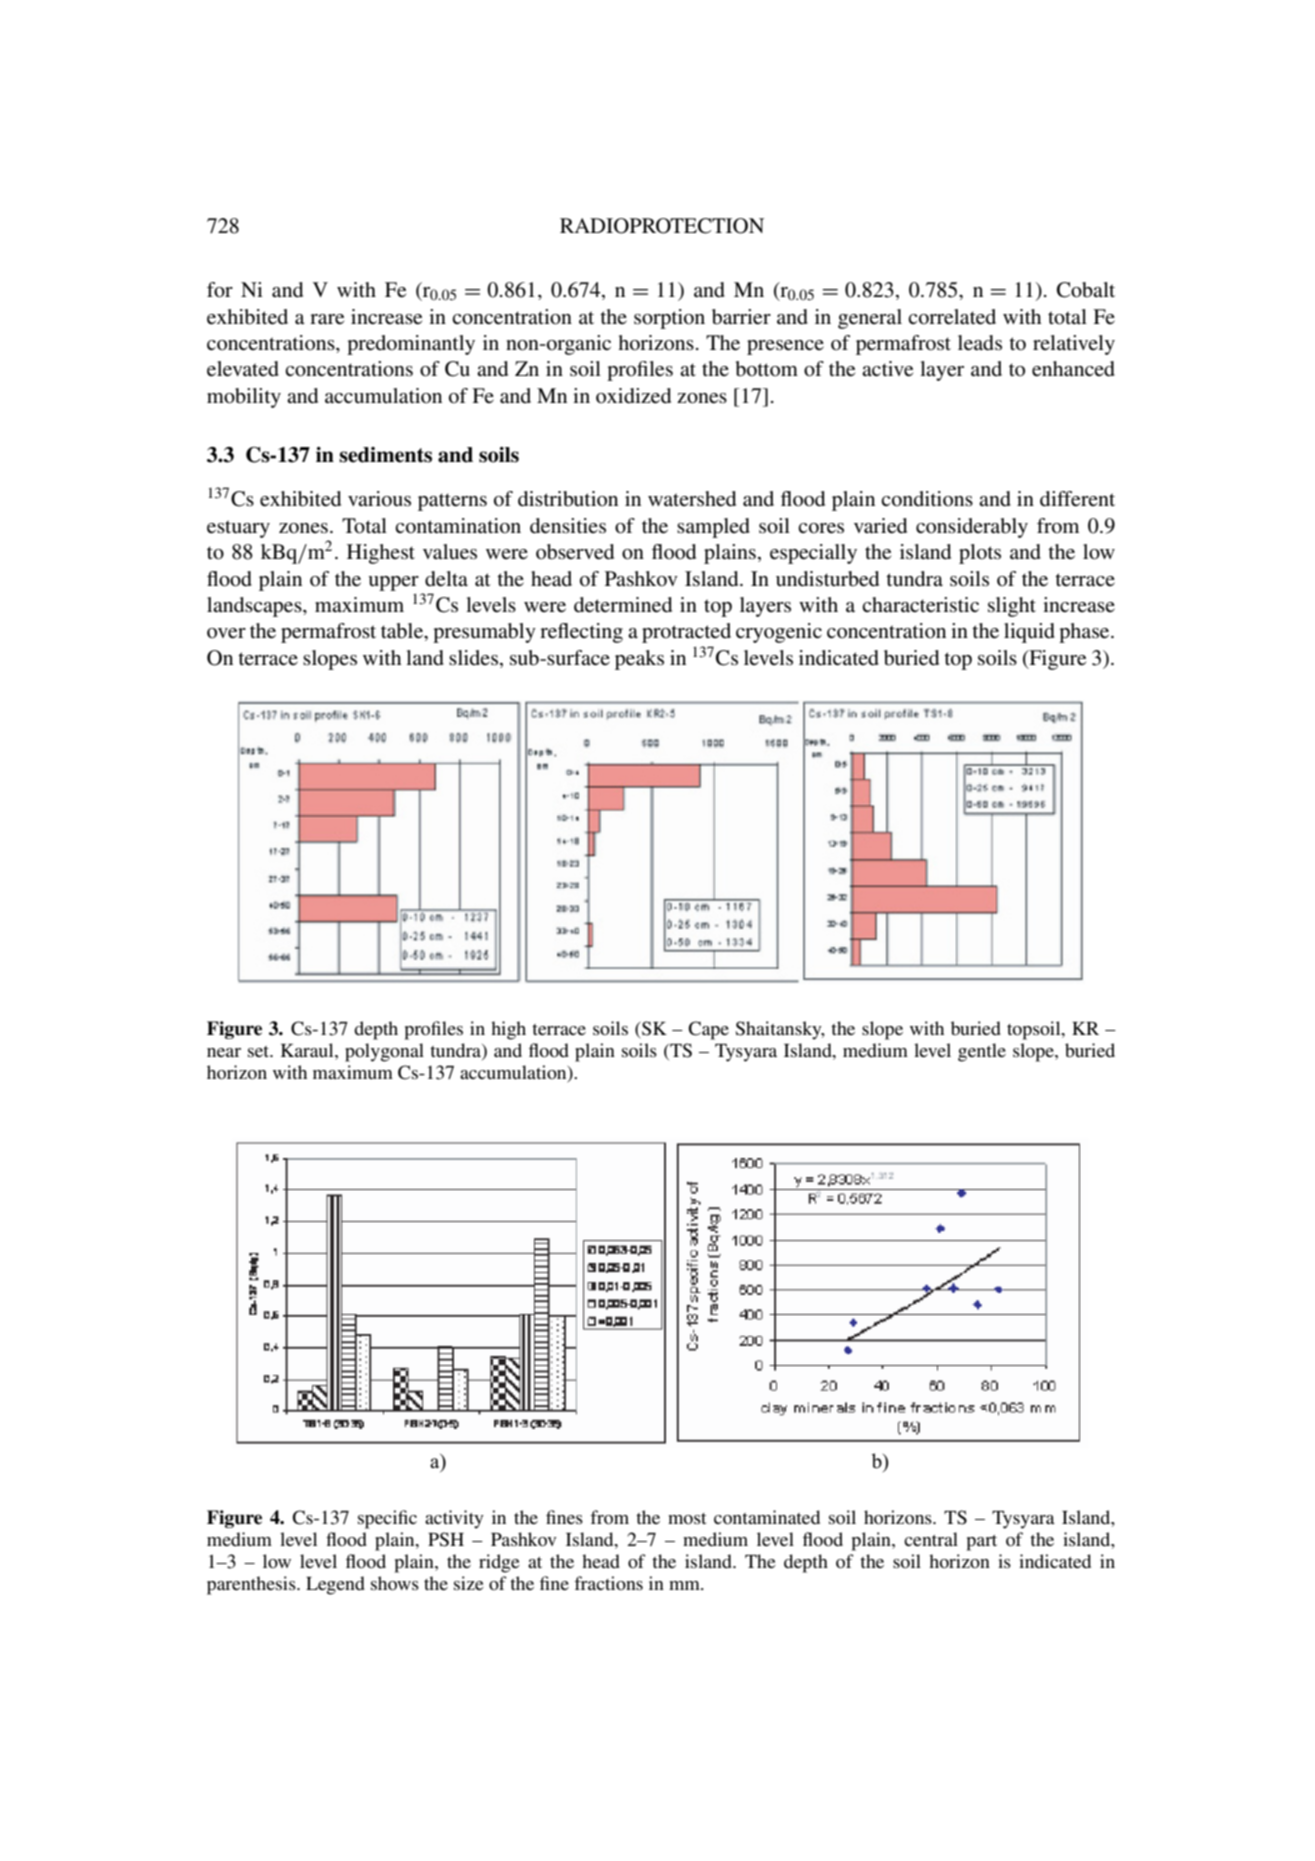 This document has width=1315, height=1861. What do you see at coordinates (980, 343) in the document?
I see `leads` at bounding box center [980, 343].
